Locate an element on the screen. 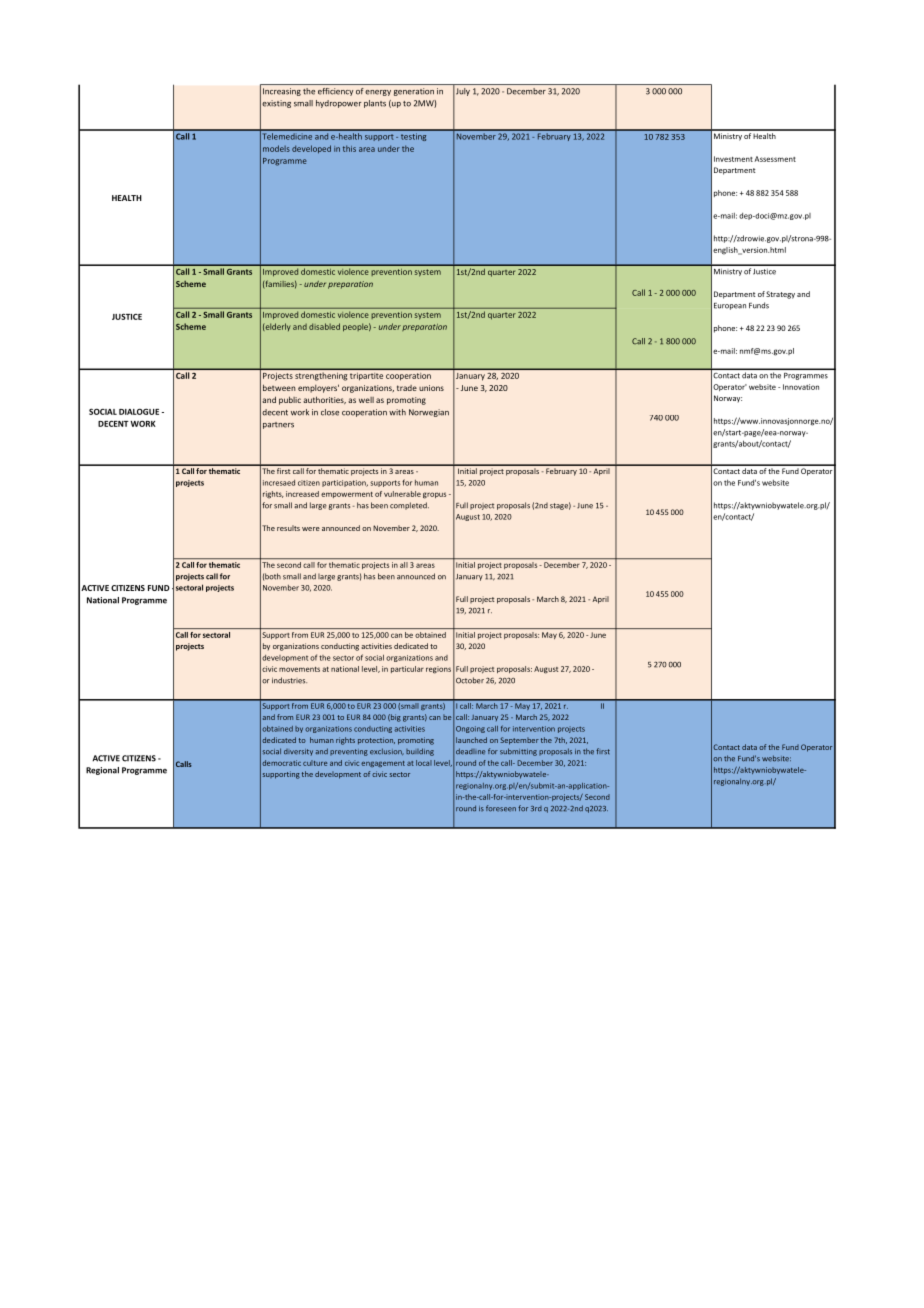 This screenshot has width=924, height=1308. movements is located at coordinates (299, 669).
